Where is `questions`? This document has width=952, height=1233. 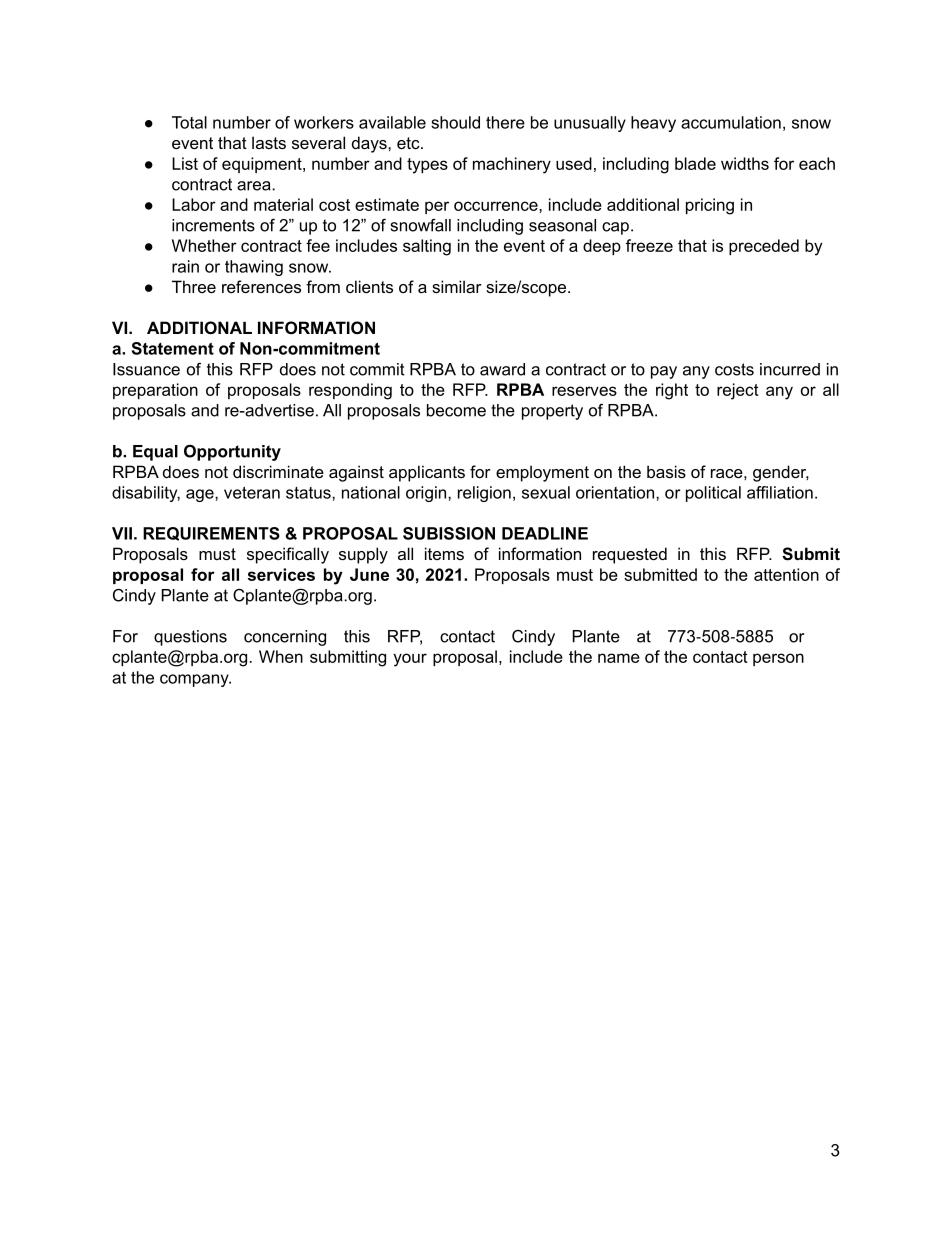
questions is located at coordinates (190, 638).
